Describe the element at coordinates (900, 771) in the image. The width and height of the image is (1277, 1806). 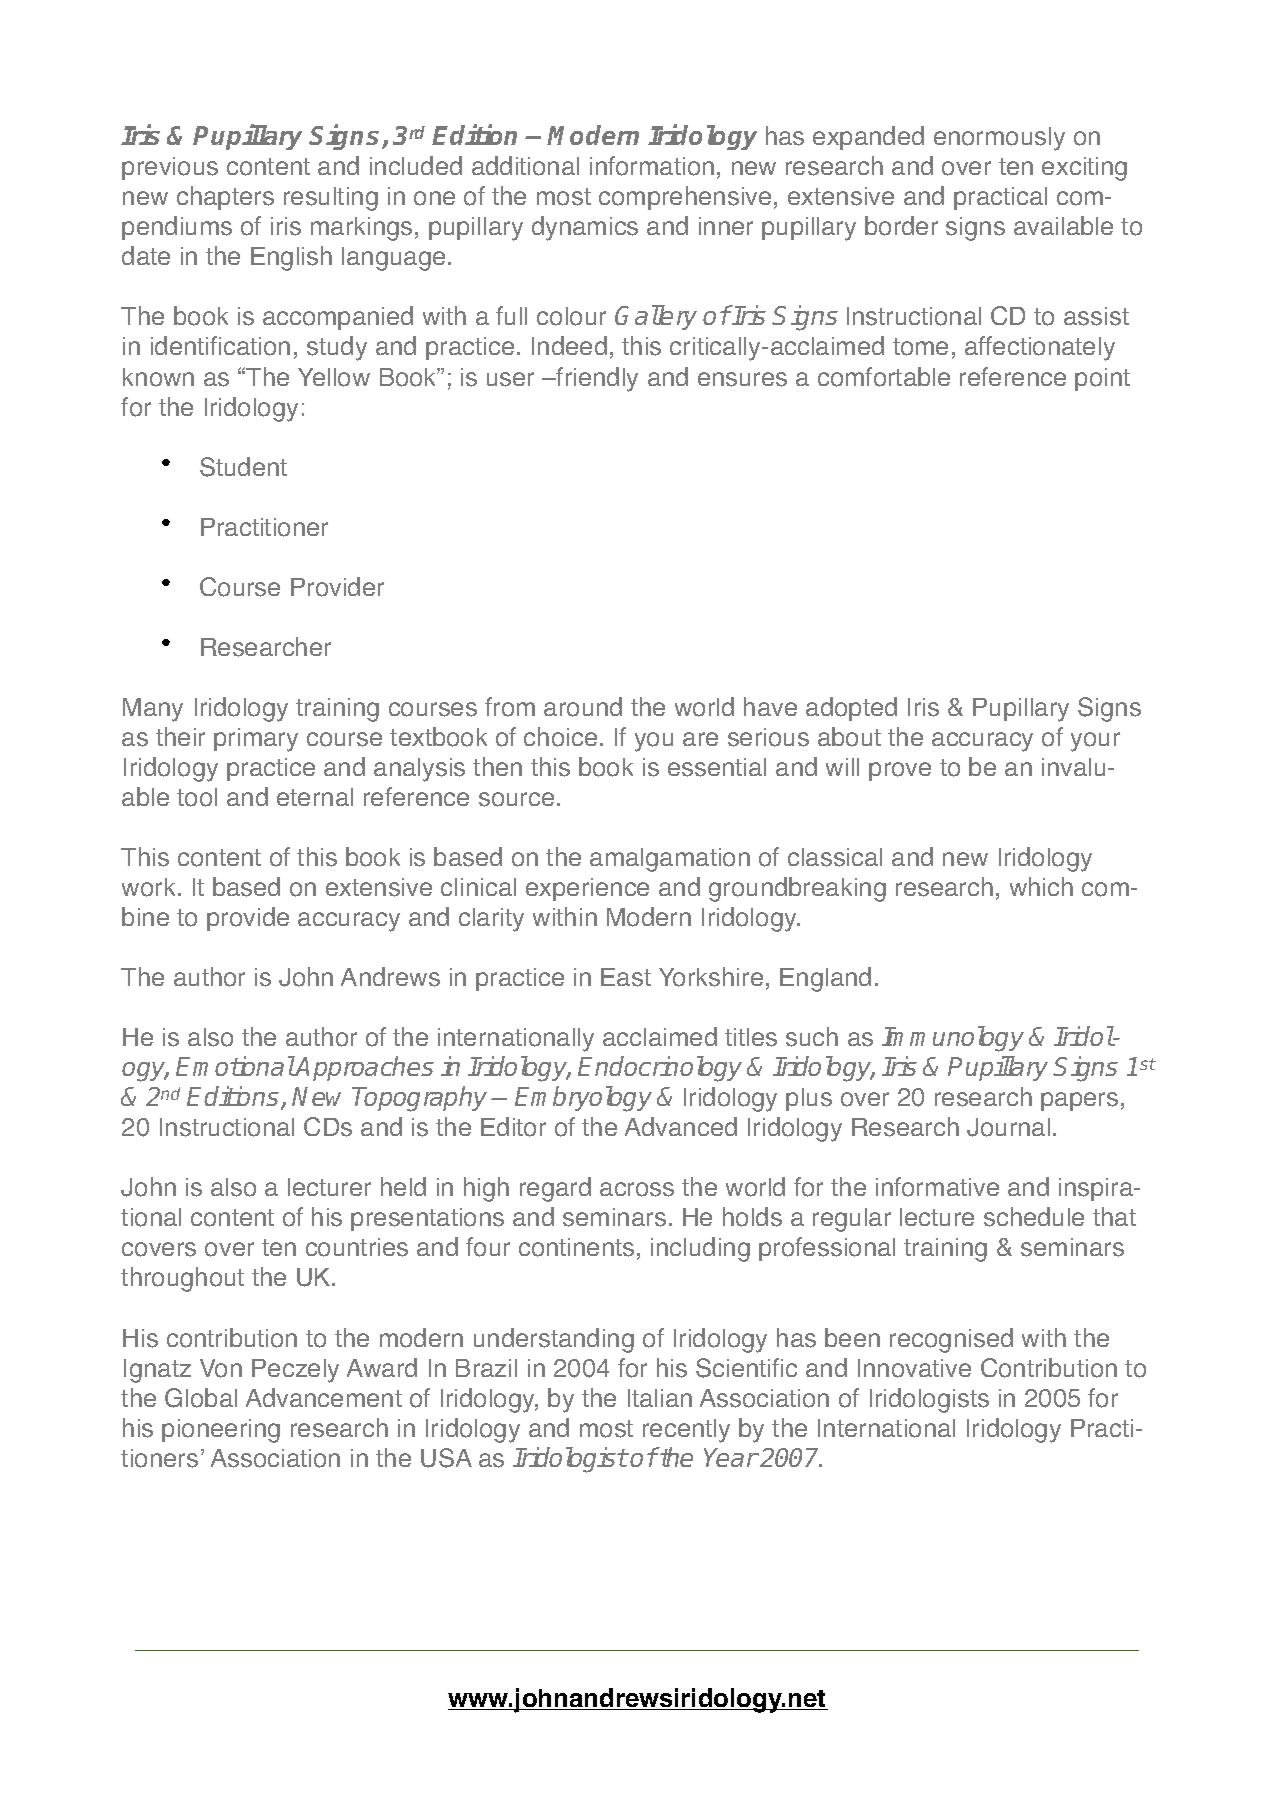
I see `prove` at that location.
